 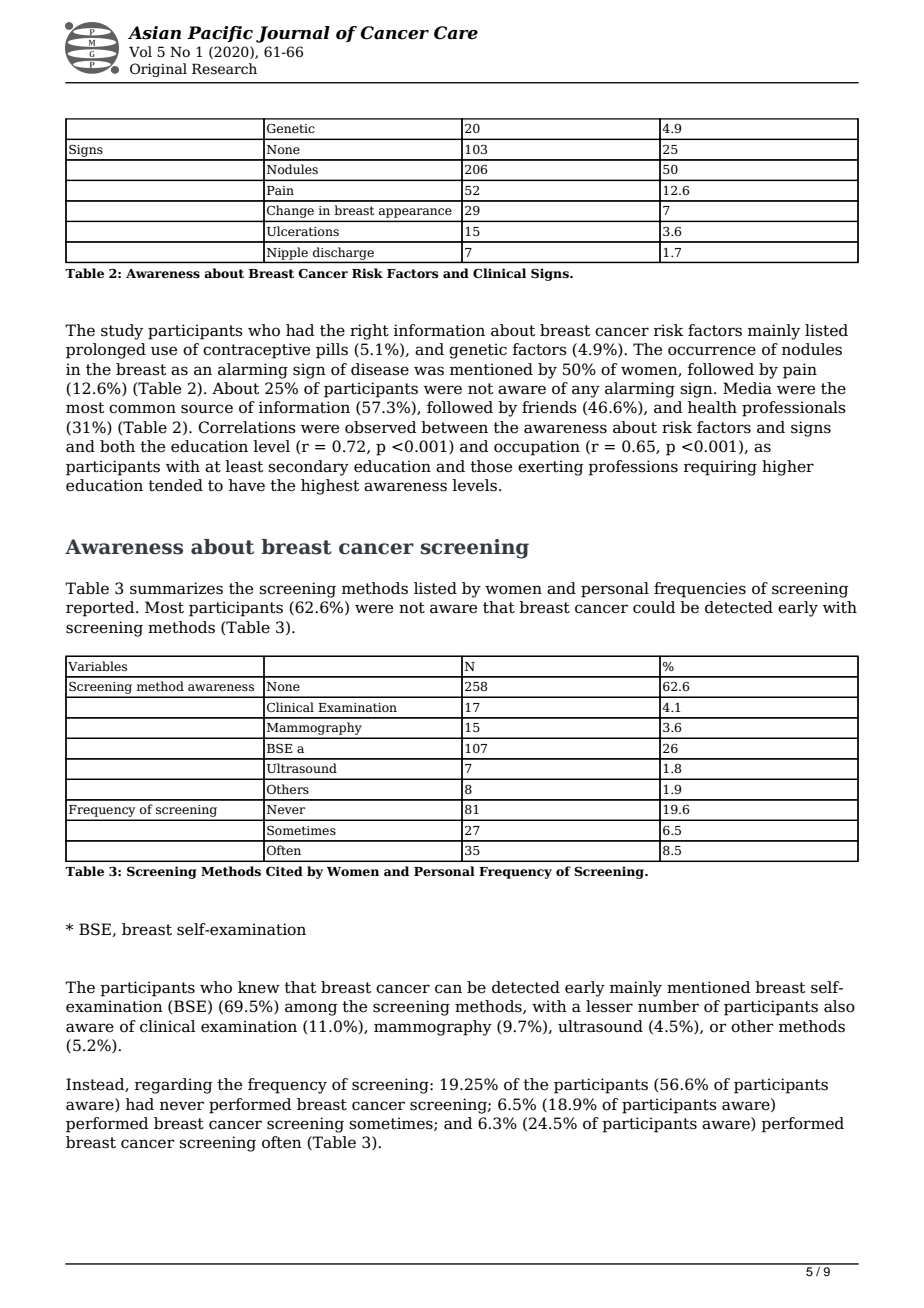 I want to click on Original, so click(x=158, y=70).
